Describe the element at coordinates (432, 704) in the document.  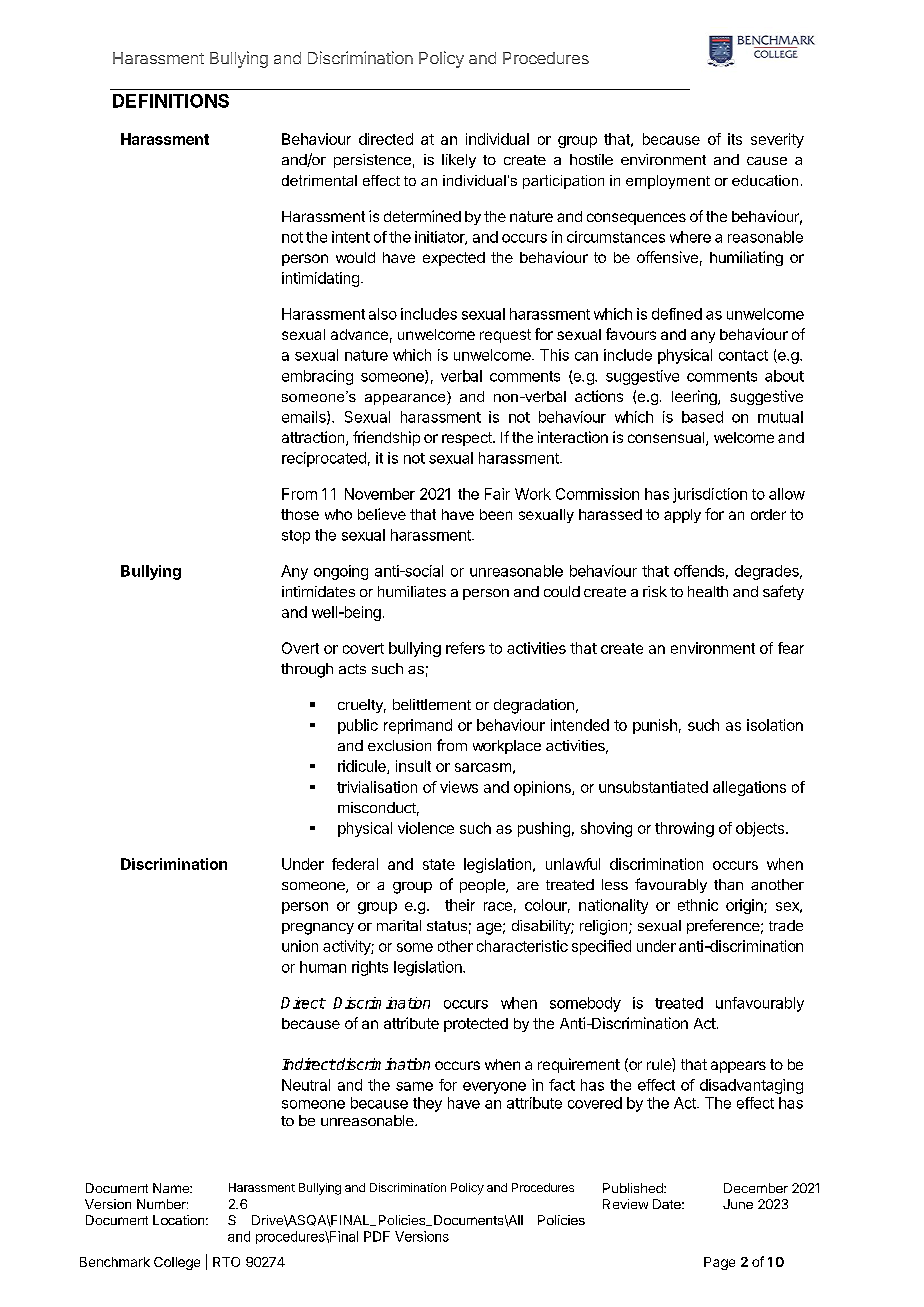
I see `belittlement` at that location.
